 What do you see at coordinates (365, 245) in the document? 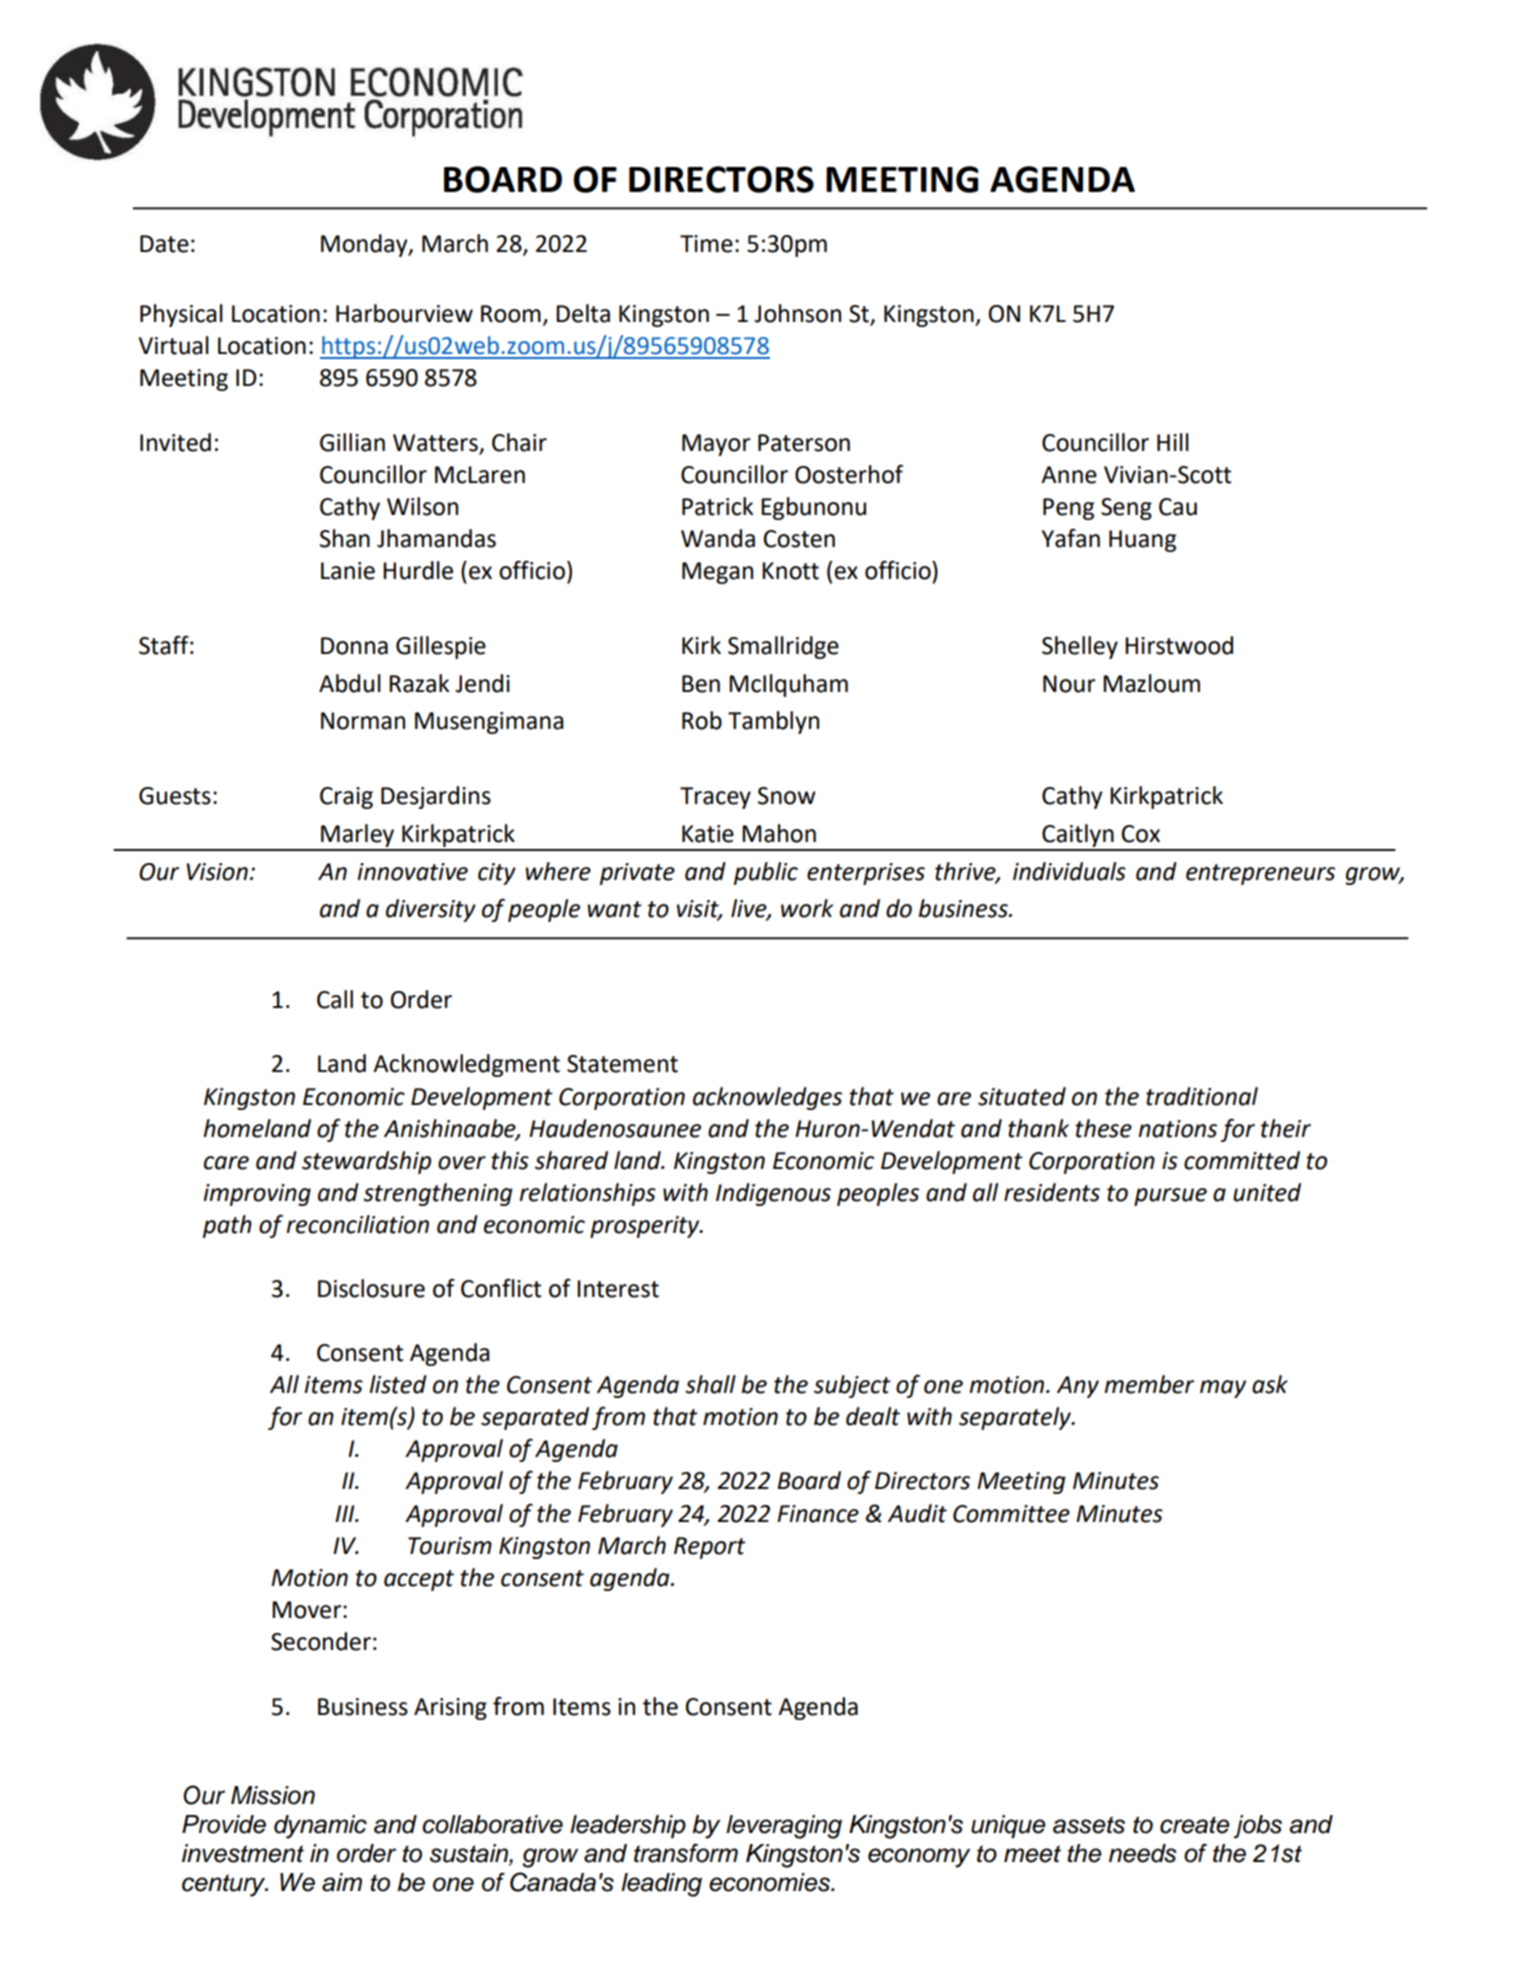
I see `Monday` at bounding box center [365, 245].
